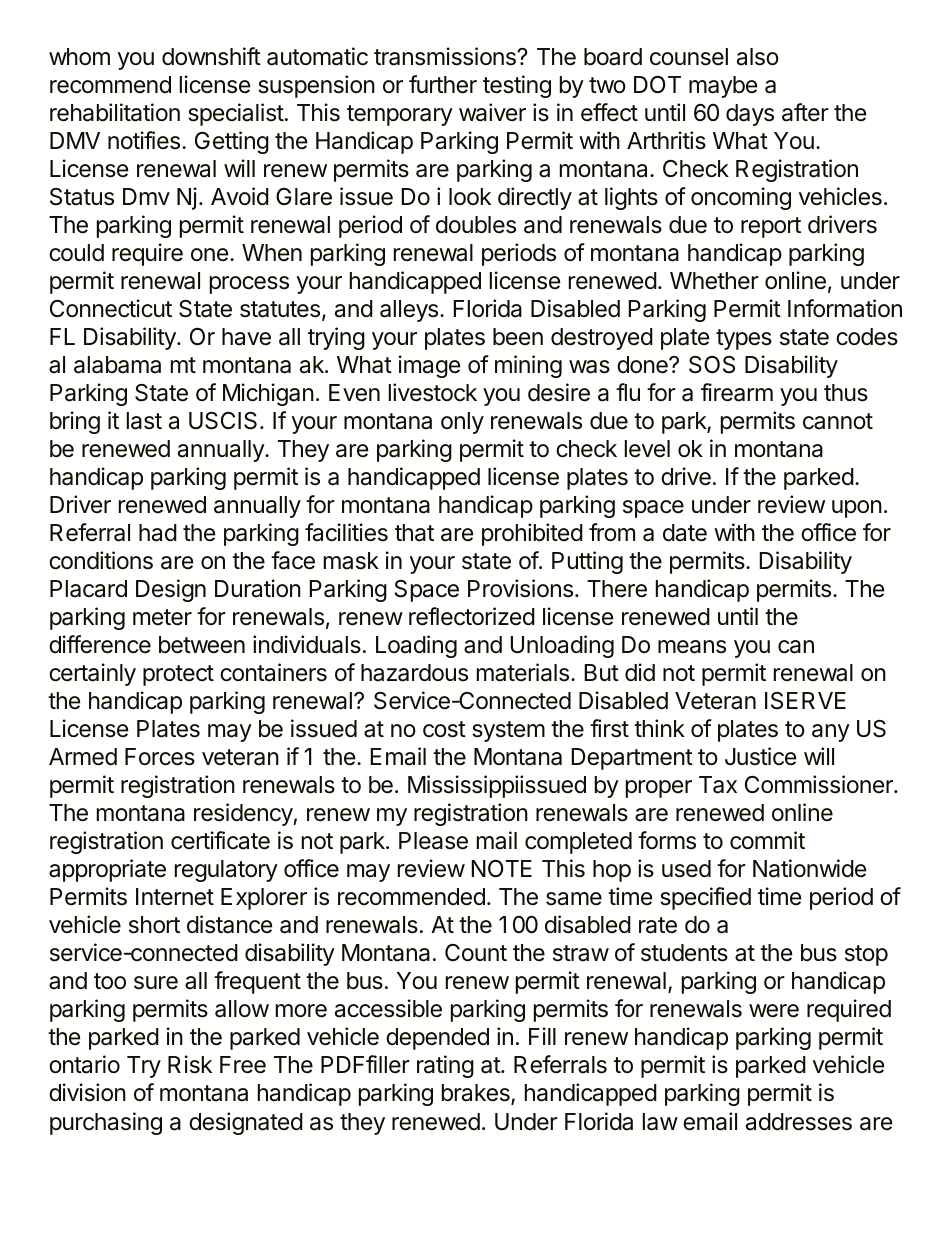 This screenshot has height=1233, width=952. I want to click on alabama, so click(117, 365).
